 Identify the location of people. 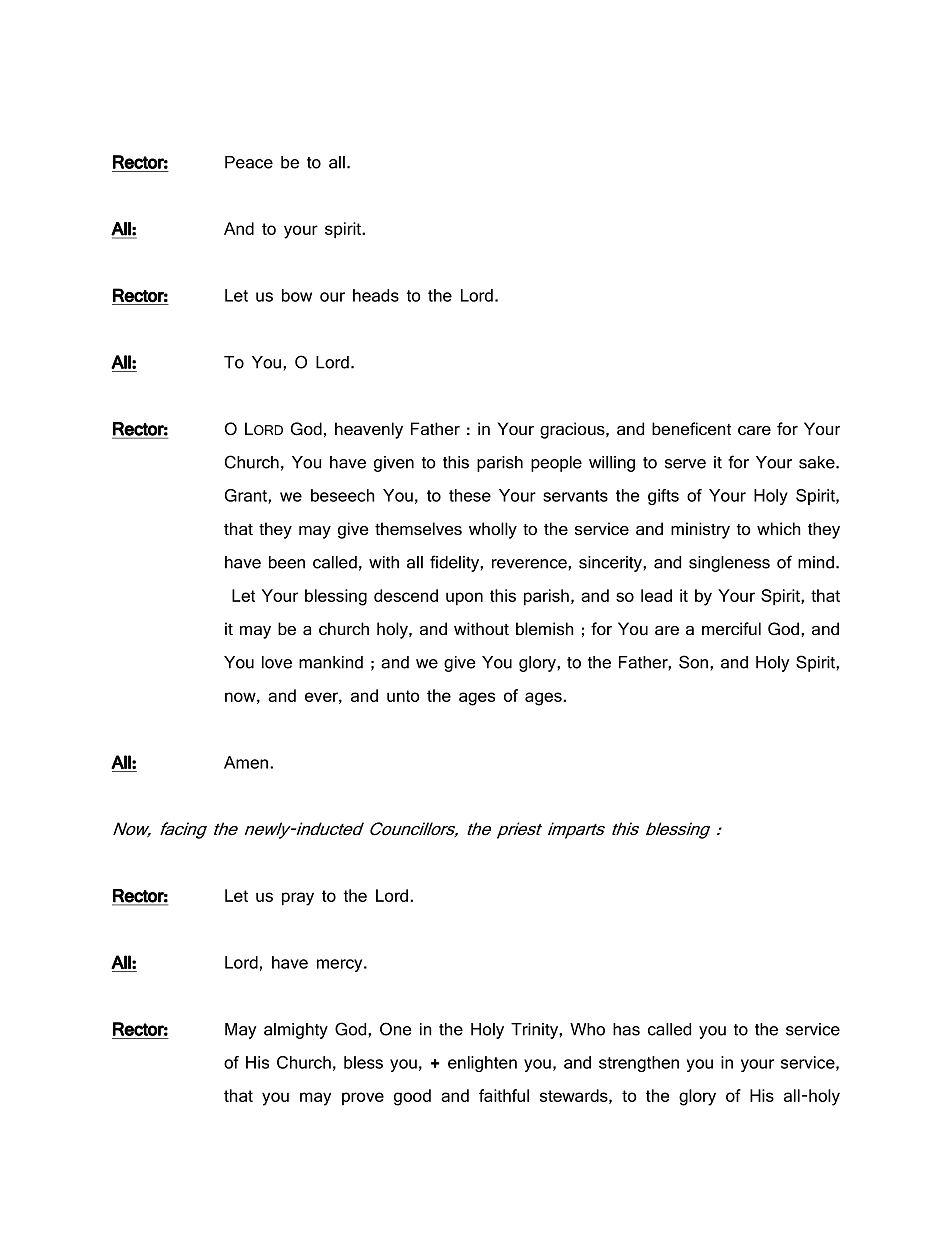
(556, 464).
